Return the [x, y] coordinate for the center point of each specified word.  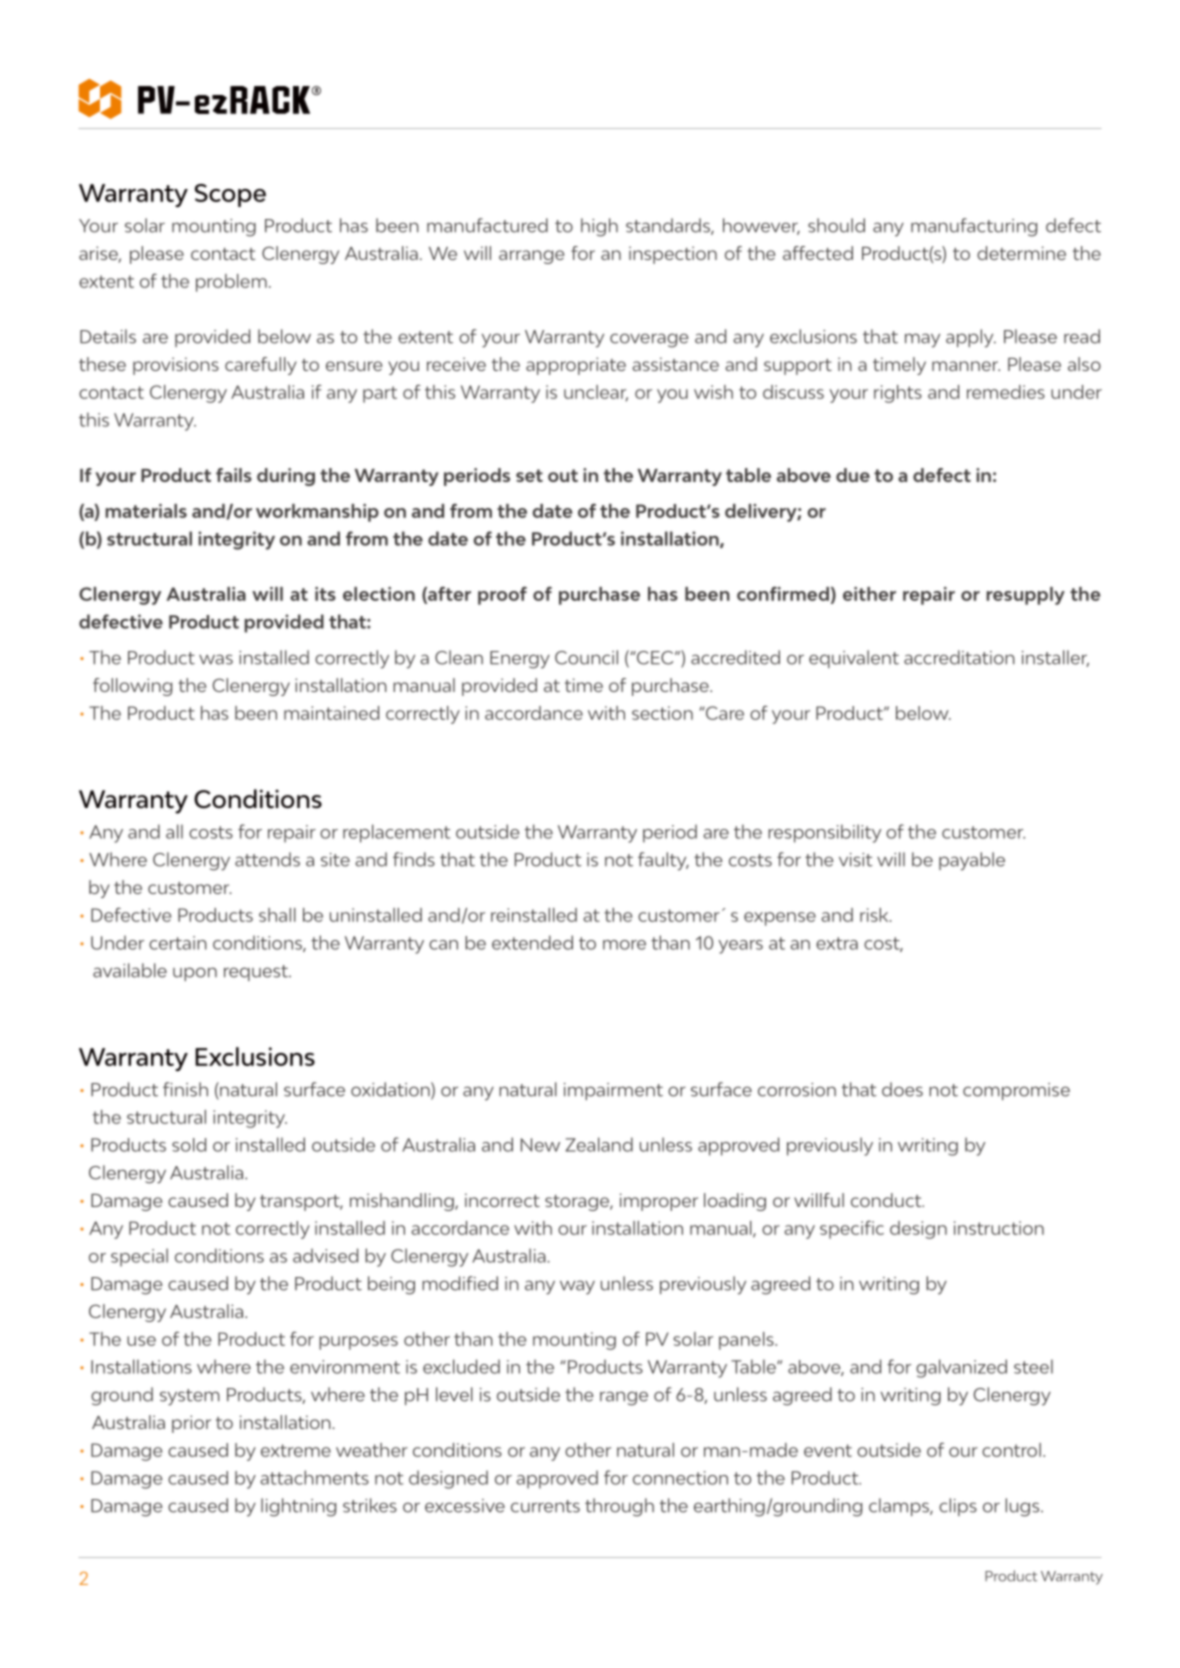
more [624, 945]
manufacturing [974, 227]
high [599, 227]
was [216, 659]
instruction [999, 1228]
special [139, 1257]
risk [875, 915]
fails [234, 475]
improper [659, 1202]
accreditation [959, 657]
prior [191, 1424]
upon [195, 974]
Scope [230, 195]
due [853, 475]
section [662, 713]
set [529, 475]
